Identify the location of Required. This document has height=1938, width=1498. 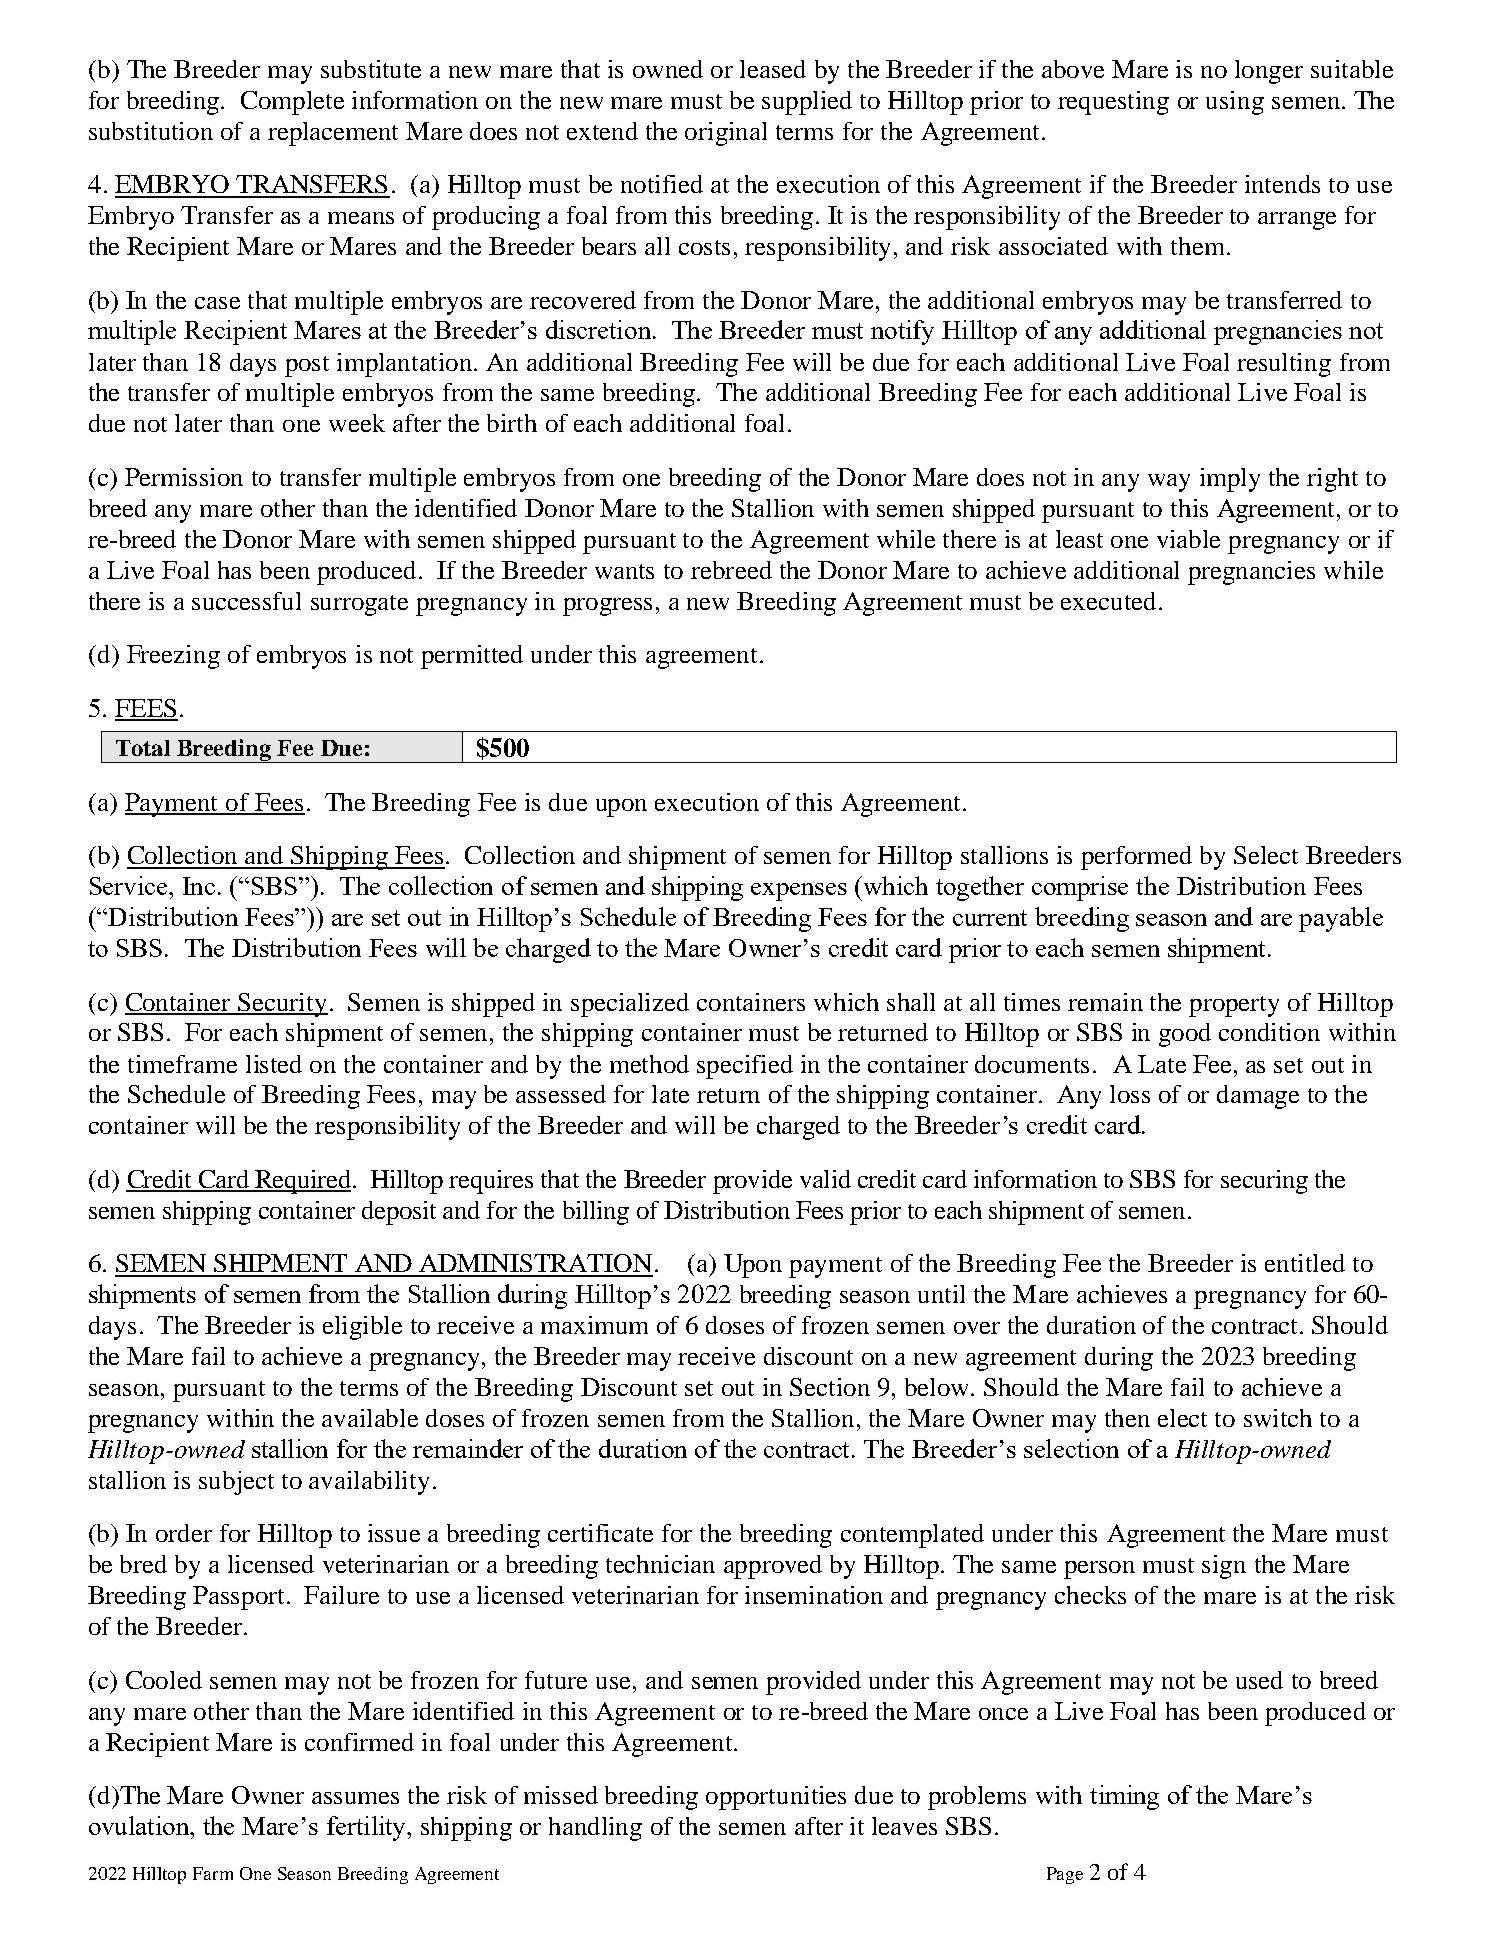
(302, 1182).
